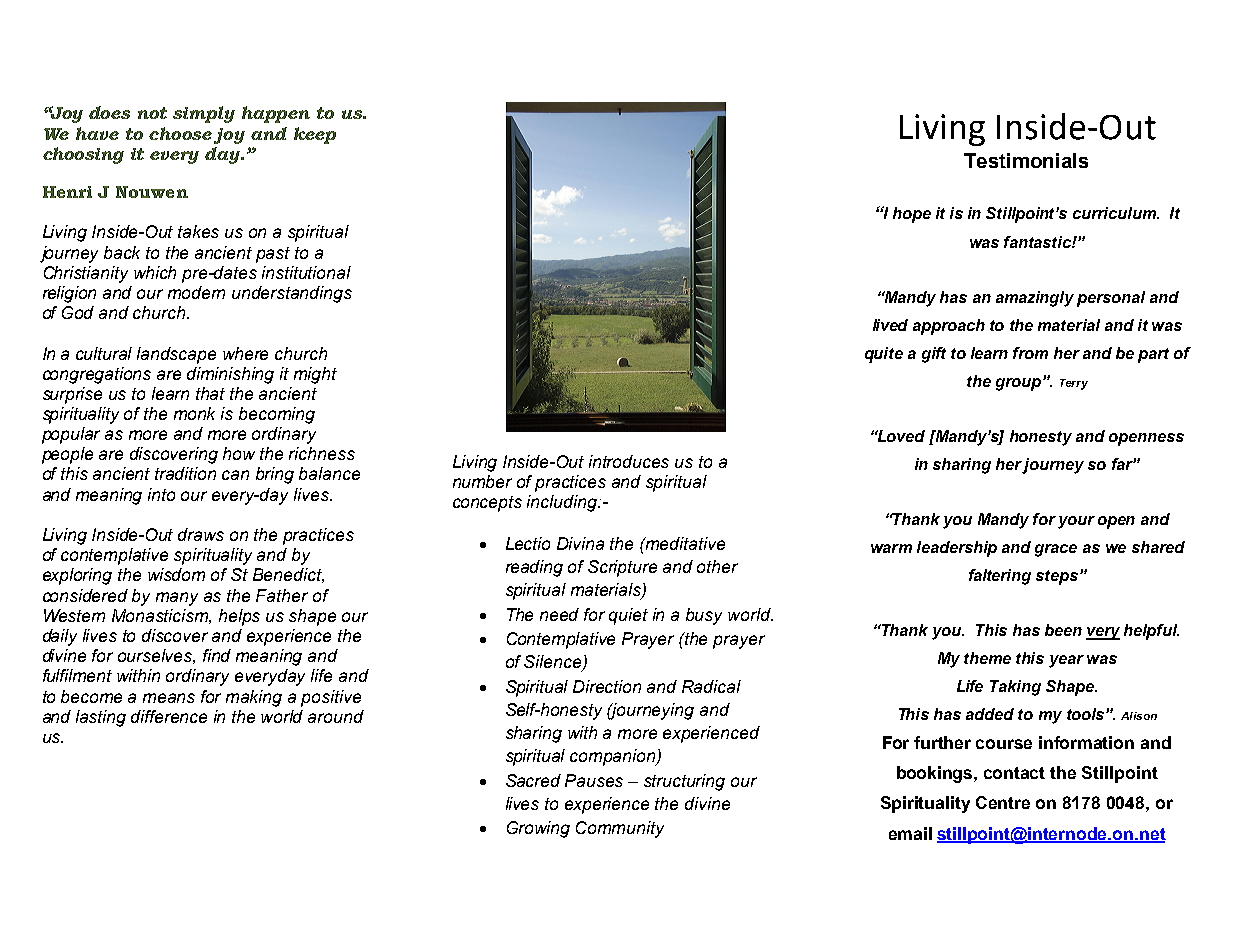 The height and width of the page is (952, 1233). Describe the element at coordinates (629, 461) in the page. I see `introduces` at that location.
